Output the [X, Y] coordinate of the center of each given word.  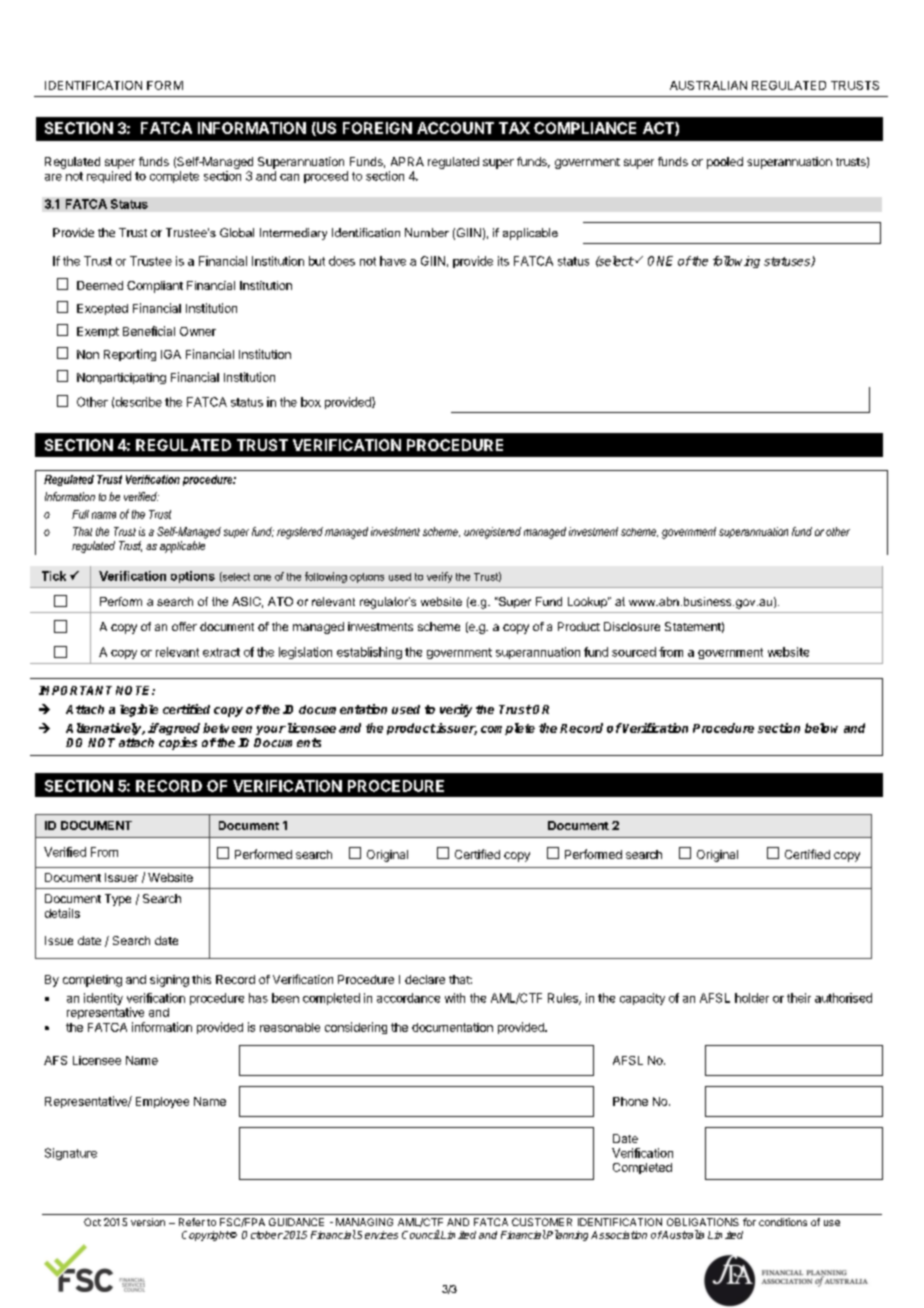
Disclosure [632, 626]
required [109, 177]
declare [425, 979]
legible [139, 710]
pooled [725, 163]
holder [752, 998]
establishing [369, 653]
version [148, 1222]
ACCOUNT [455, 128]
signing [169, 981]
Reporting [130, 355]
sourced [634, 652]
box [311, 402]
